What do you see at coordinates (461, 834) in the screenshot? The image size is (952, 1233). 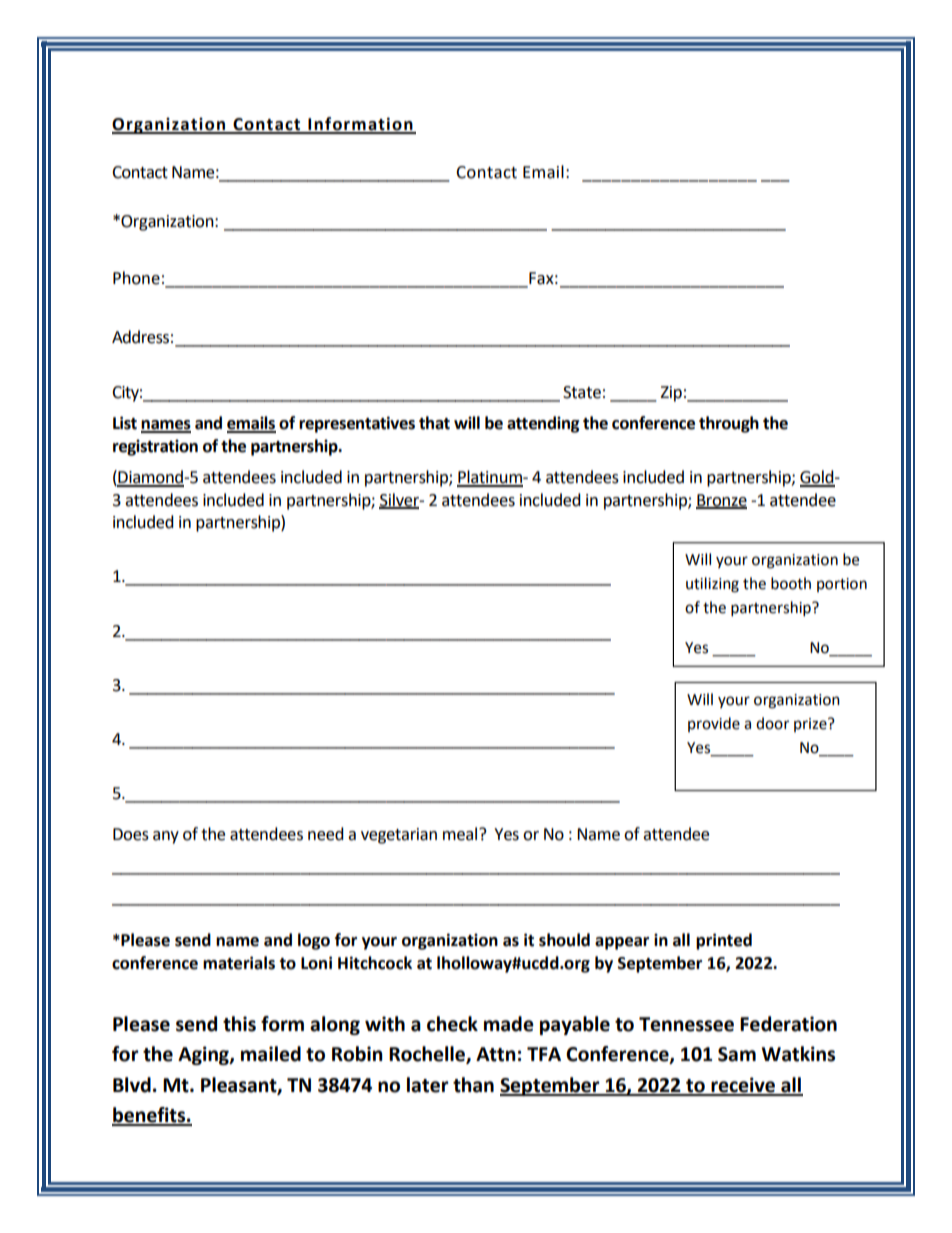 I see `meal` at bounding box center [461, 834].
